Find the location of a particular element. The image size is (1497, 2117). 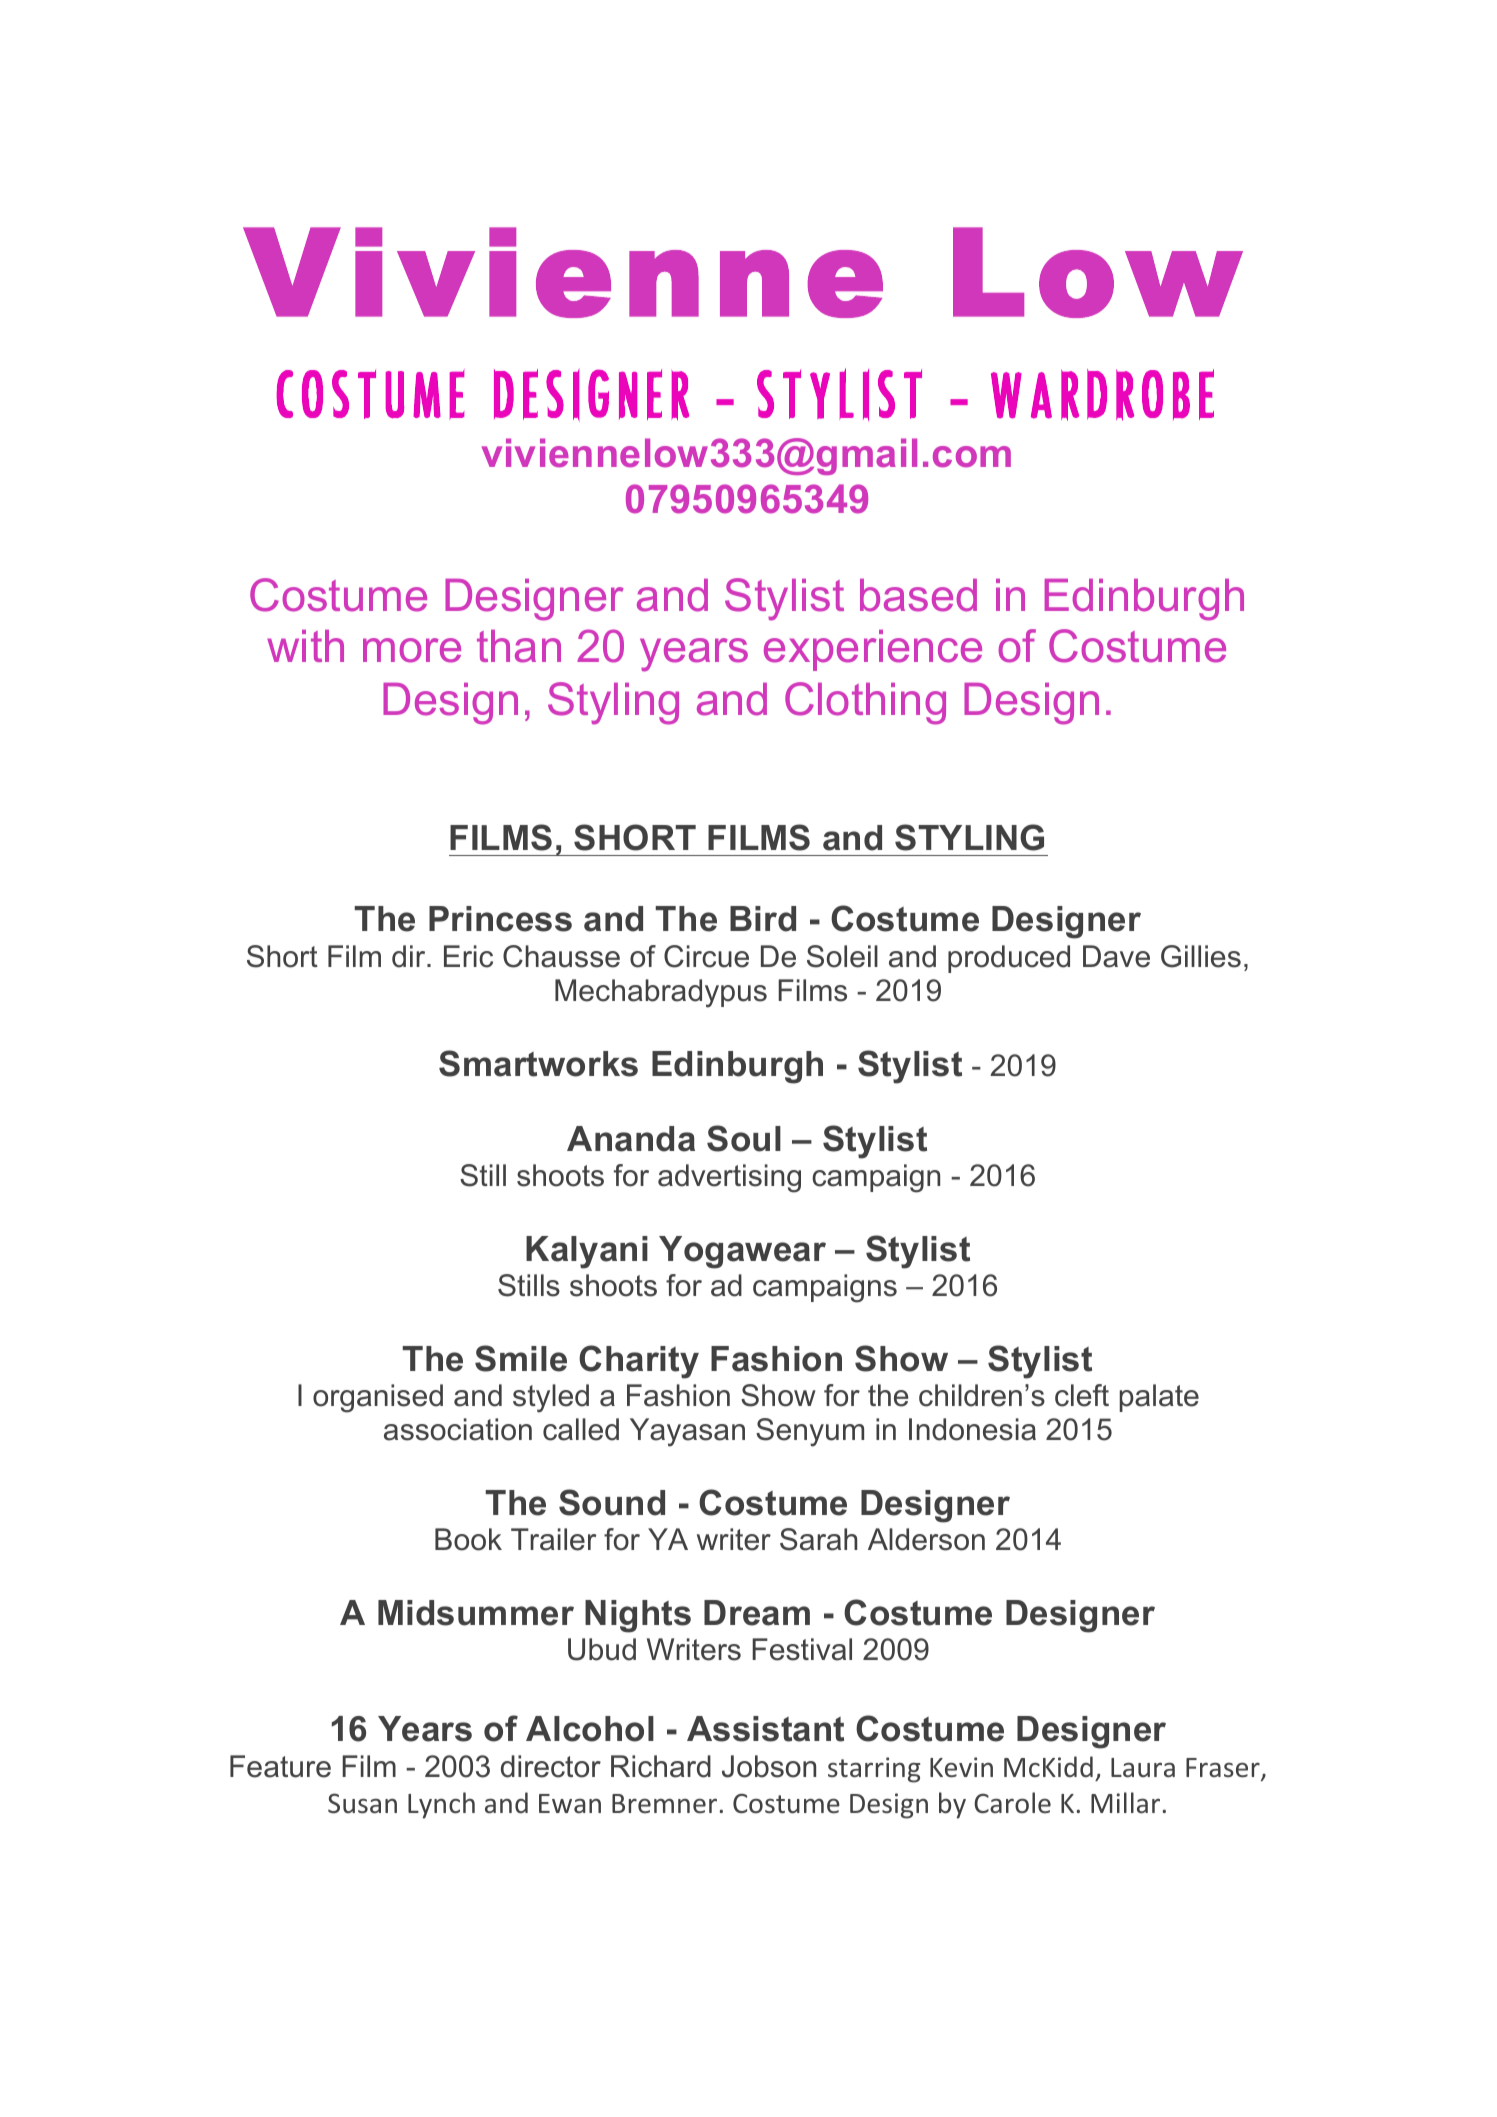

Ananda is located at coordinates (631, 1139).
